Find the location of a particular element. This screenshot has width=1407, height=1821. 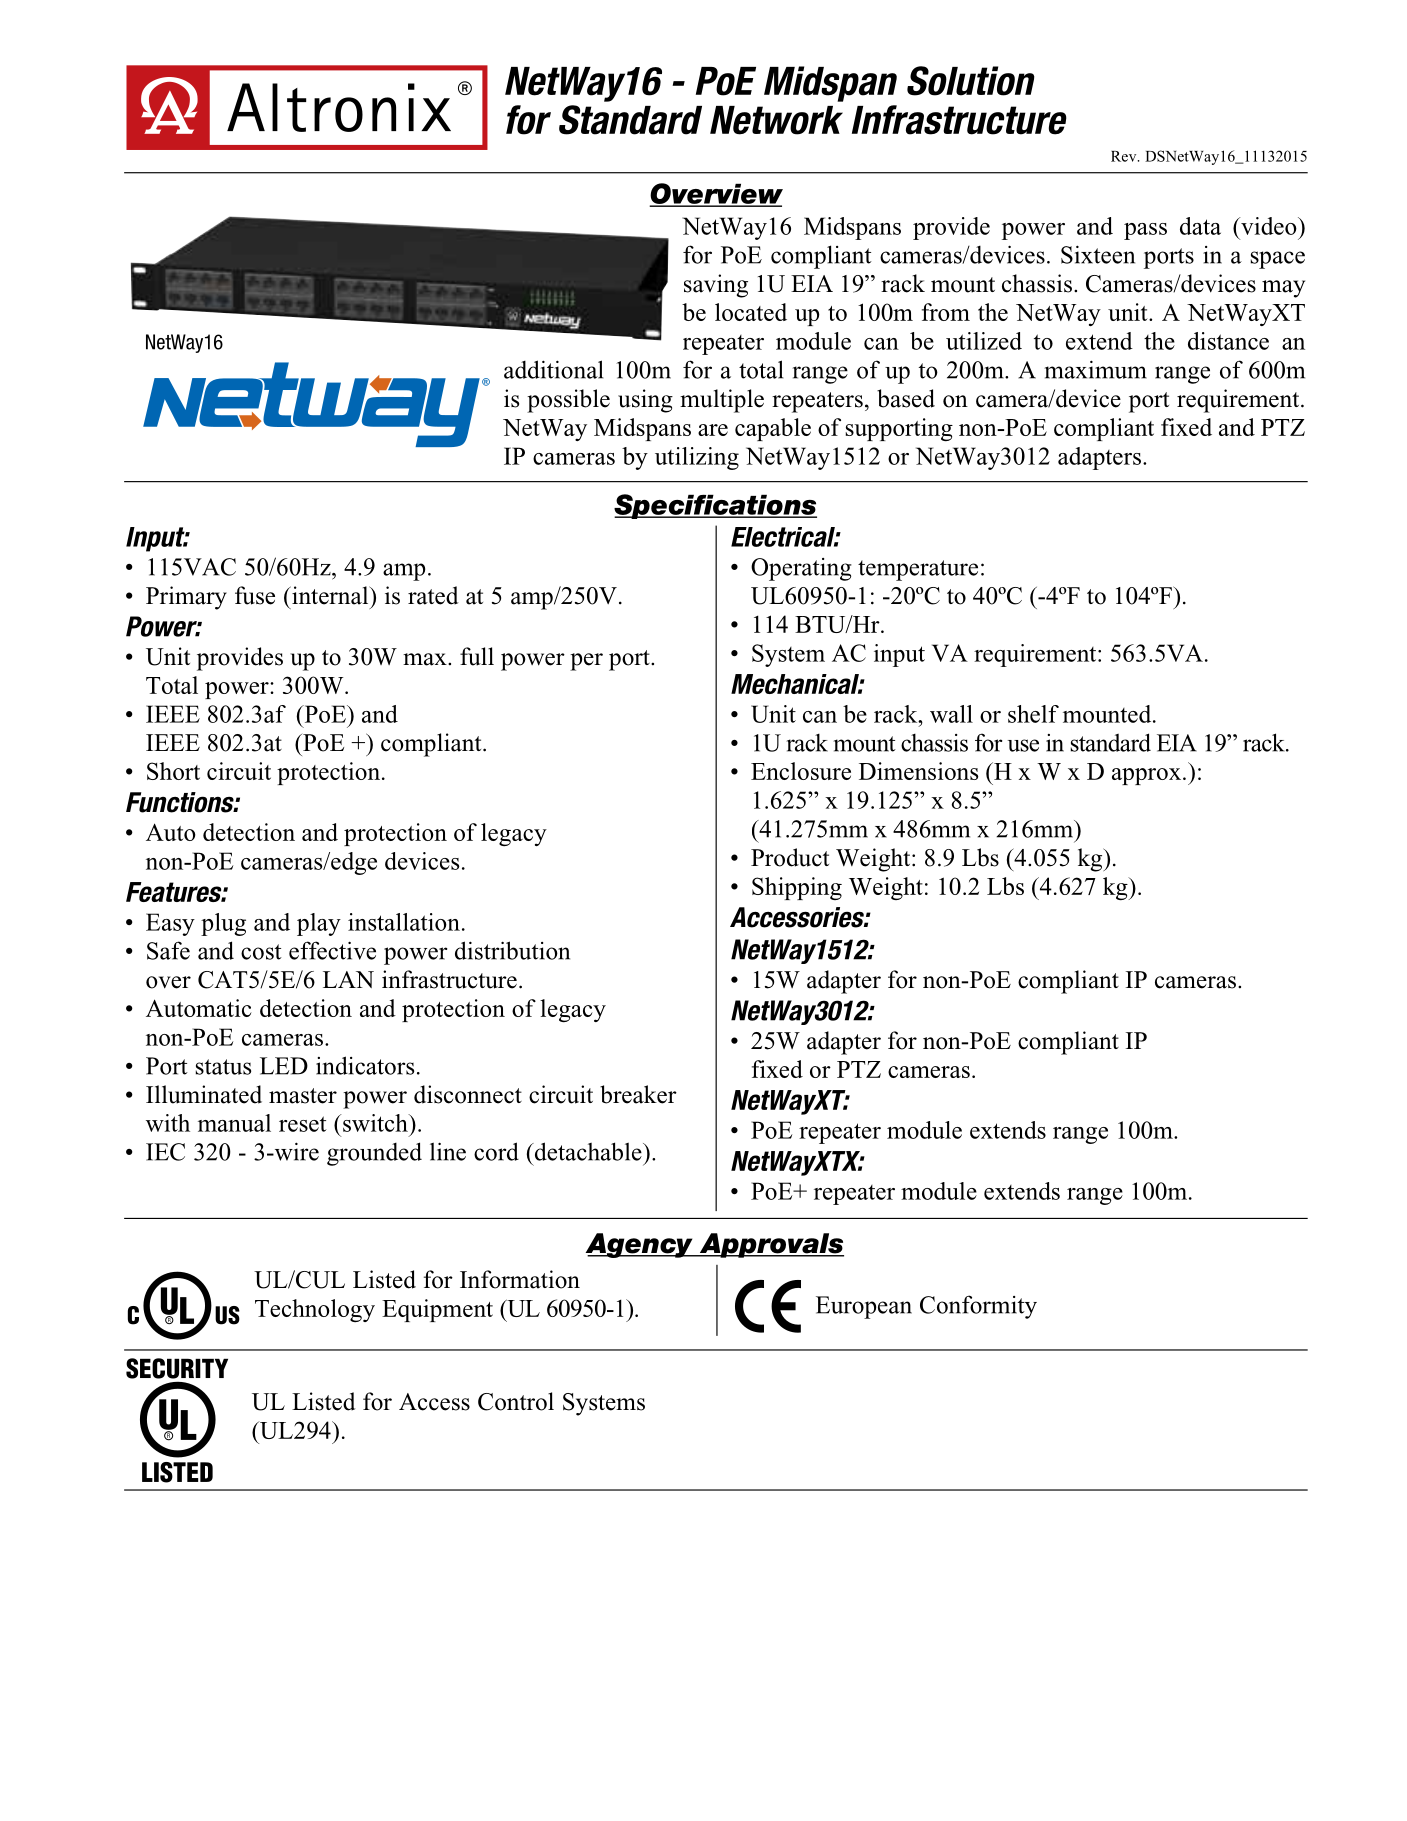

Product is located at coordinates (790, 857).
